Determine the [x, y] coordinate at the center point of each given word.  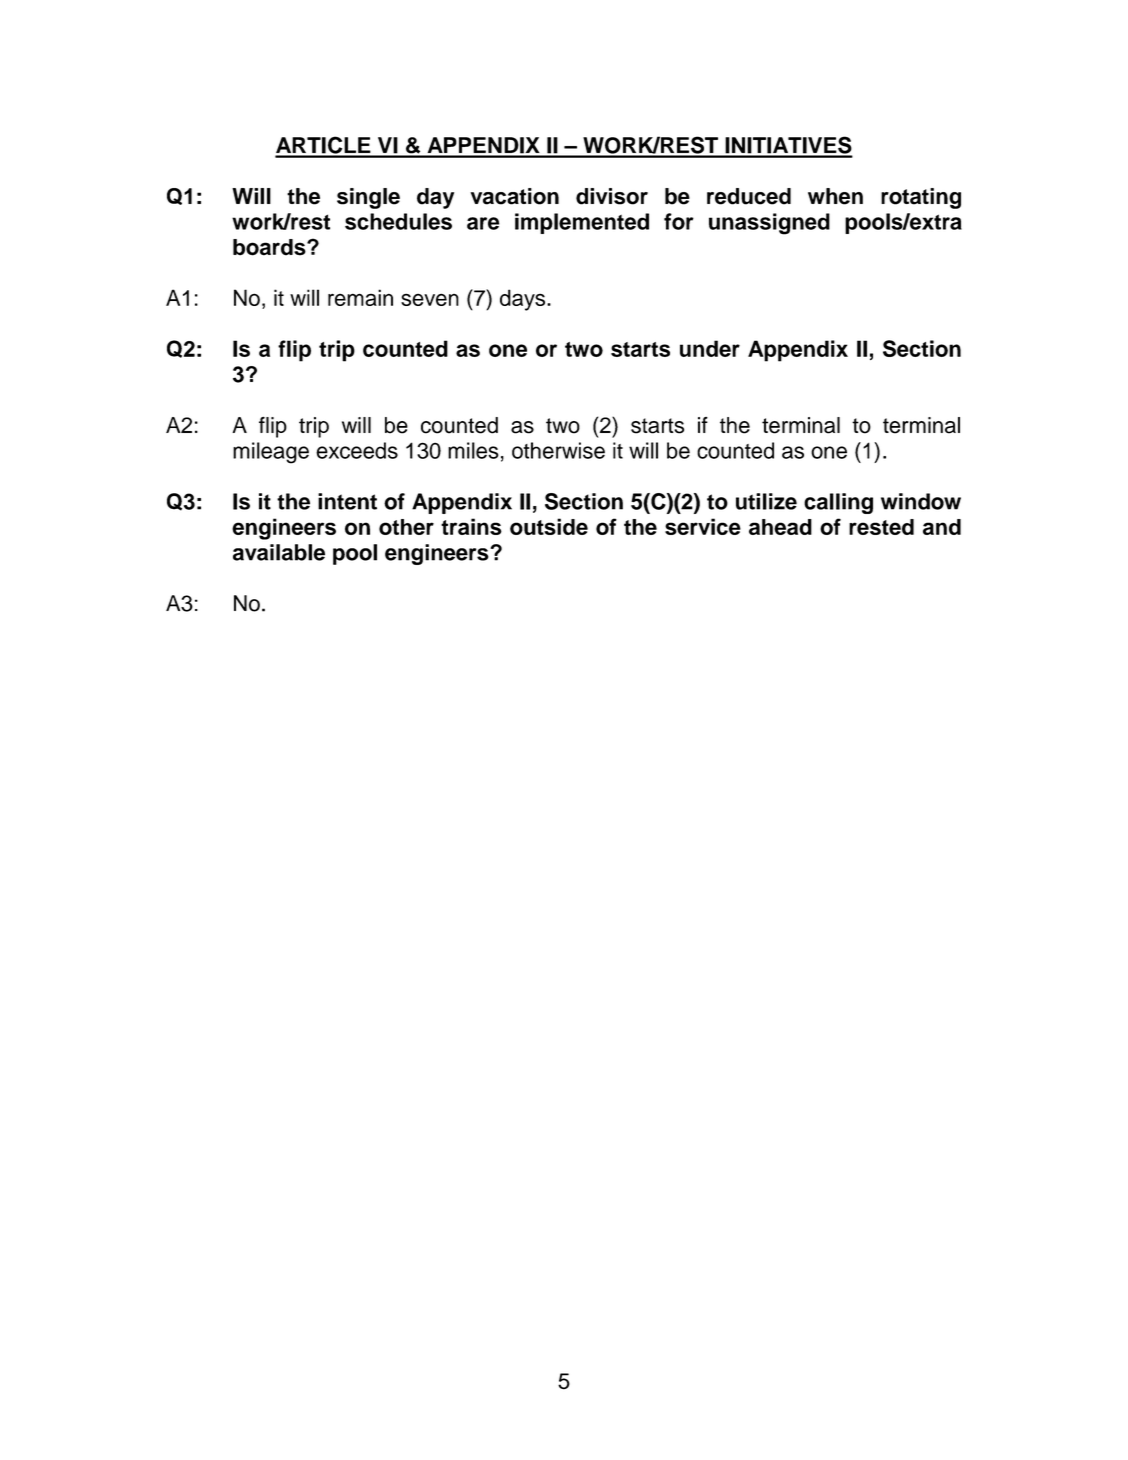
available [279, 552]
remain [360, 297]
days [524, 300]
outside [549, 526]
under [710, 348]
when [835, 196]
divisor [612, 196]
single [368, 198]
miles [473, 450]
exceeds [357, 450]
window [921, 501]
